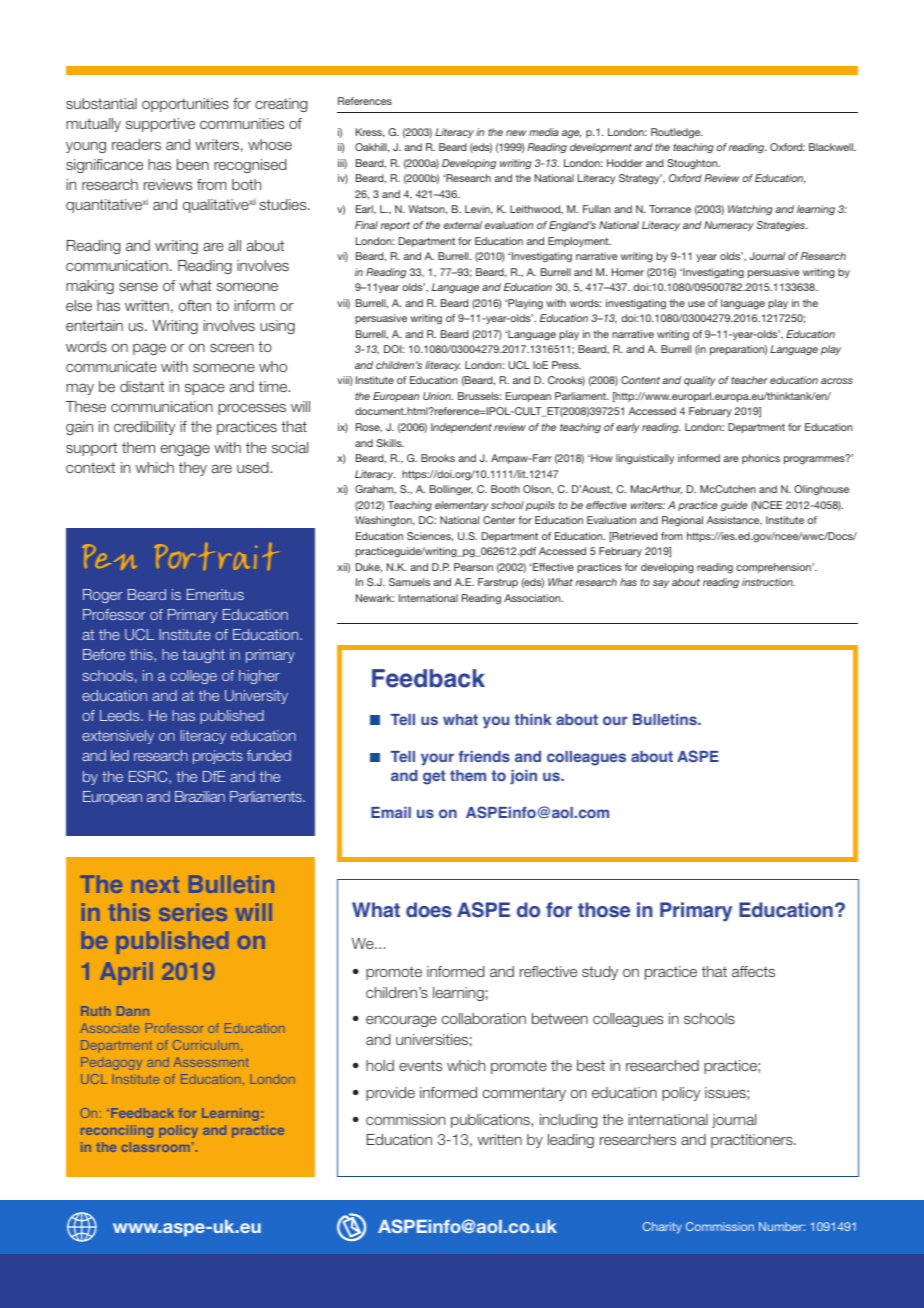  Describe the element at coordinates (438, 396) in the screenshot. I see `Union` at that location.
